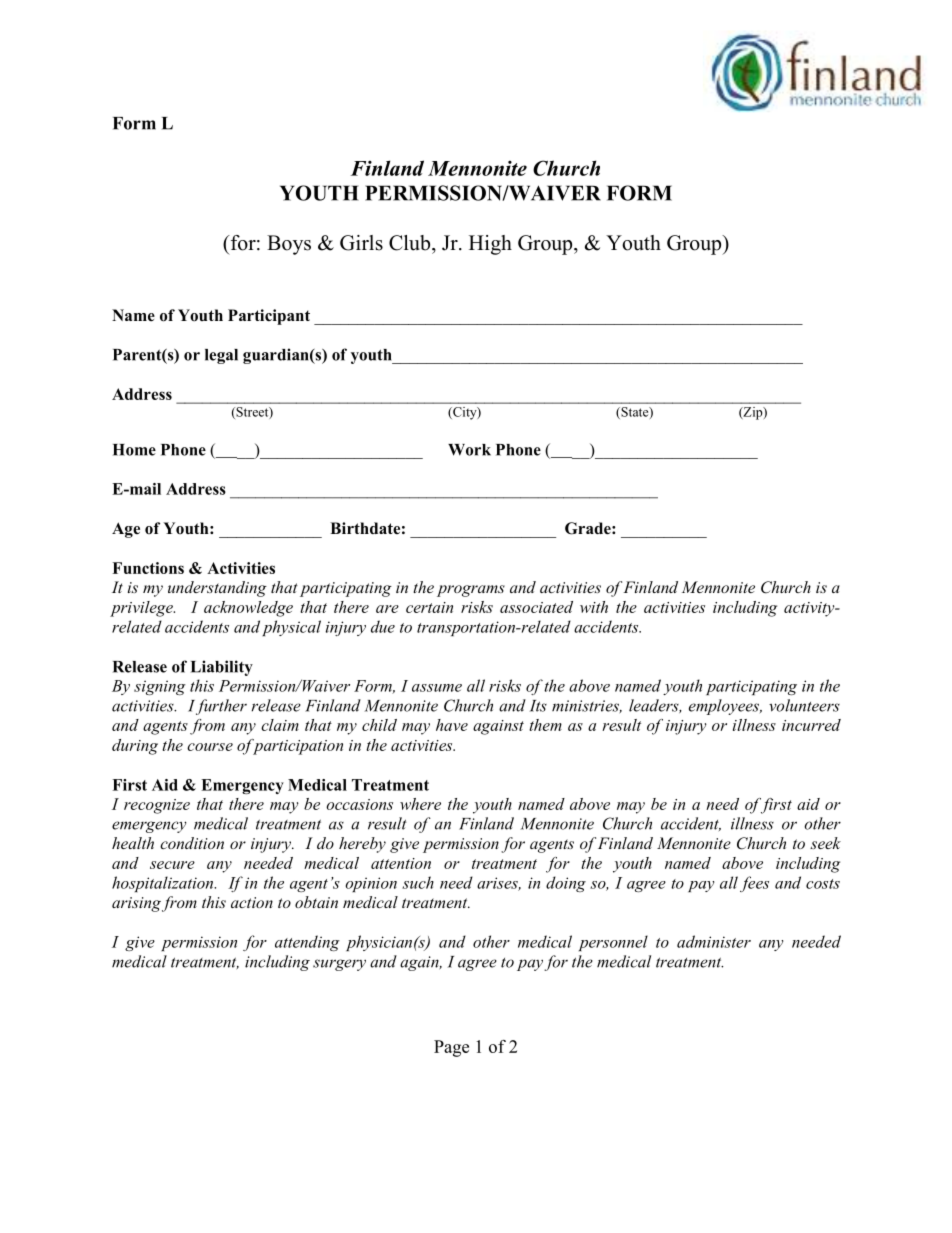 The height and width of the screenshot is (1233, 952). Describe the element at coordinates (451, 1048) in the screenshot. I see `Page` at that location.
